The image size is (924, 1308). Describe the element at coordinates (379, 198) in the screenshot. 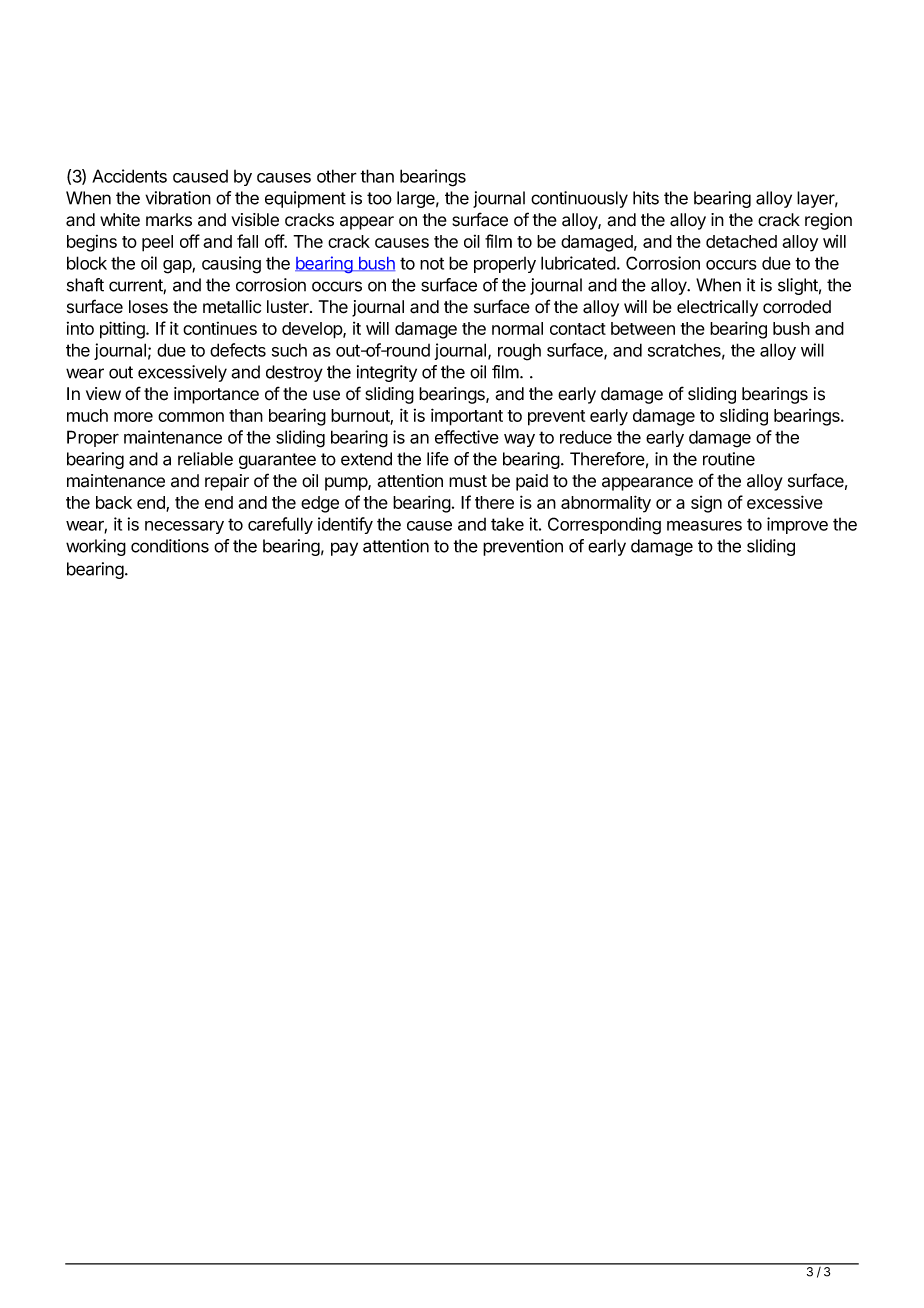

I see `too` at that location.
